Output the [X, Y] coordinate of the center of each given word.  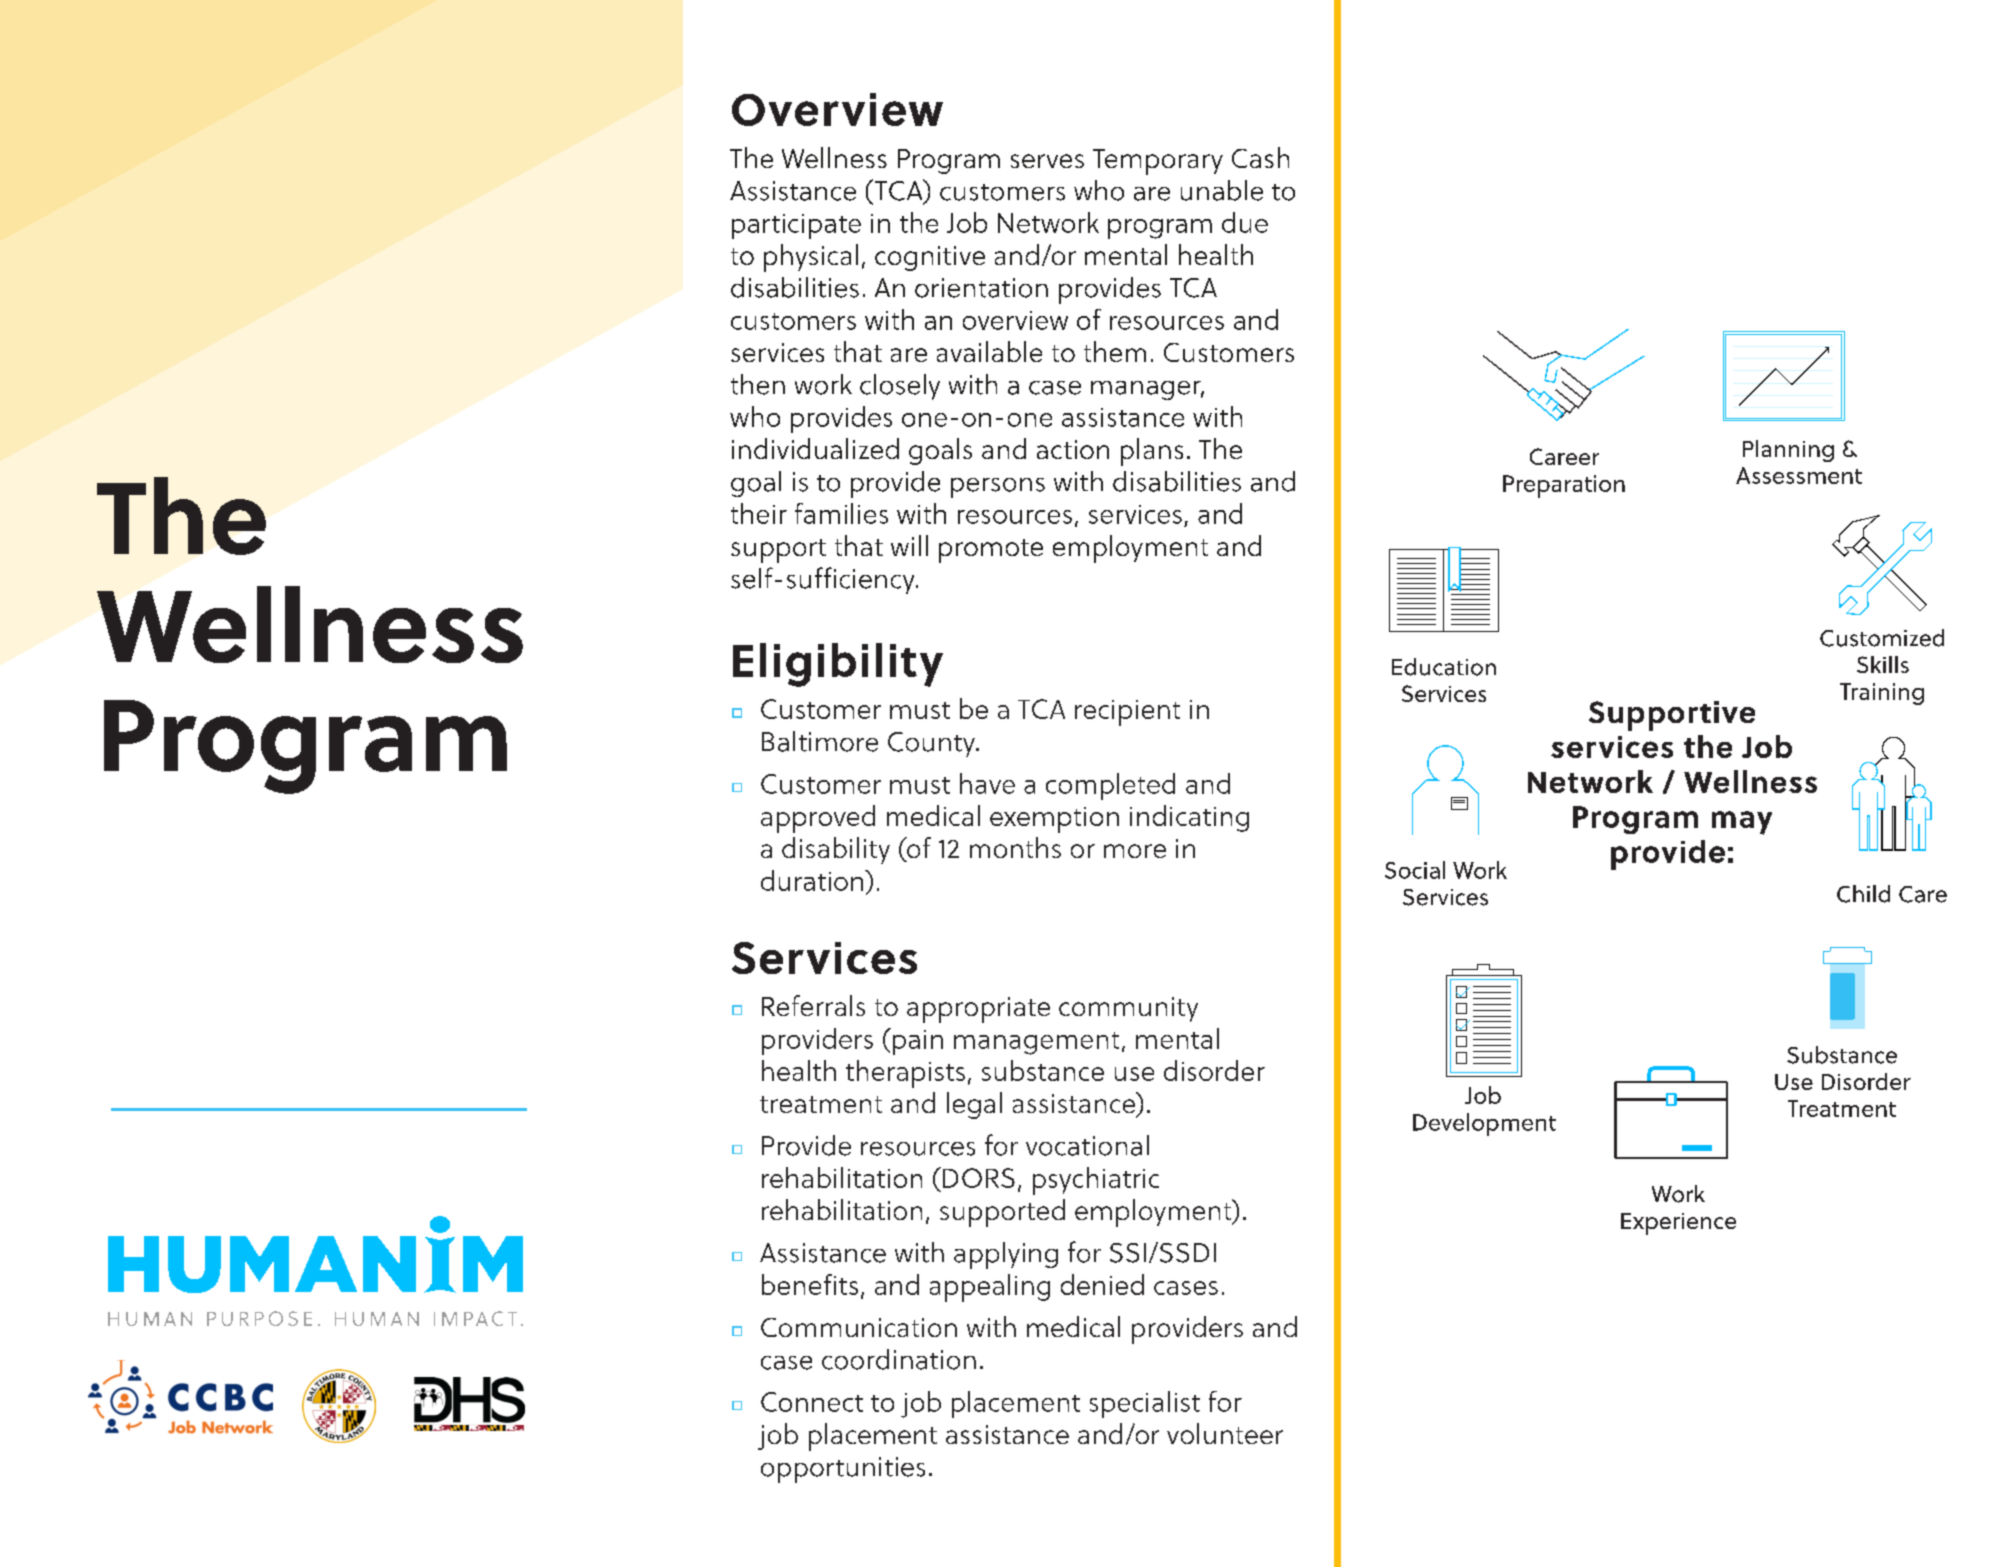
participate [796, 226]
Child [1863, 894]
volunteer [1225, 1433]
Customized [1882, 638]
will [909, 545]
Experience [1678, 1224]
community [1128, 1009]
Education [1444, 667]
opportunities [843, 1470]
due [1245, 222]
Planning [1788, 451]
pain [916, 1041]
